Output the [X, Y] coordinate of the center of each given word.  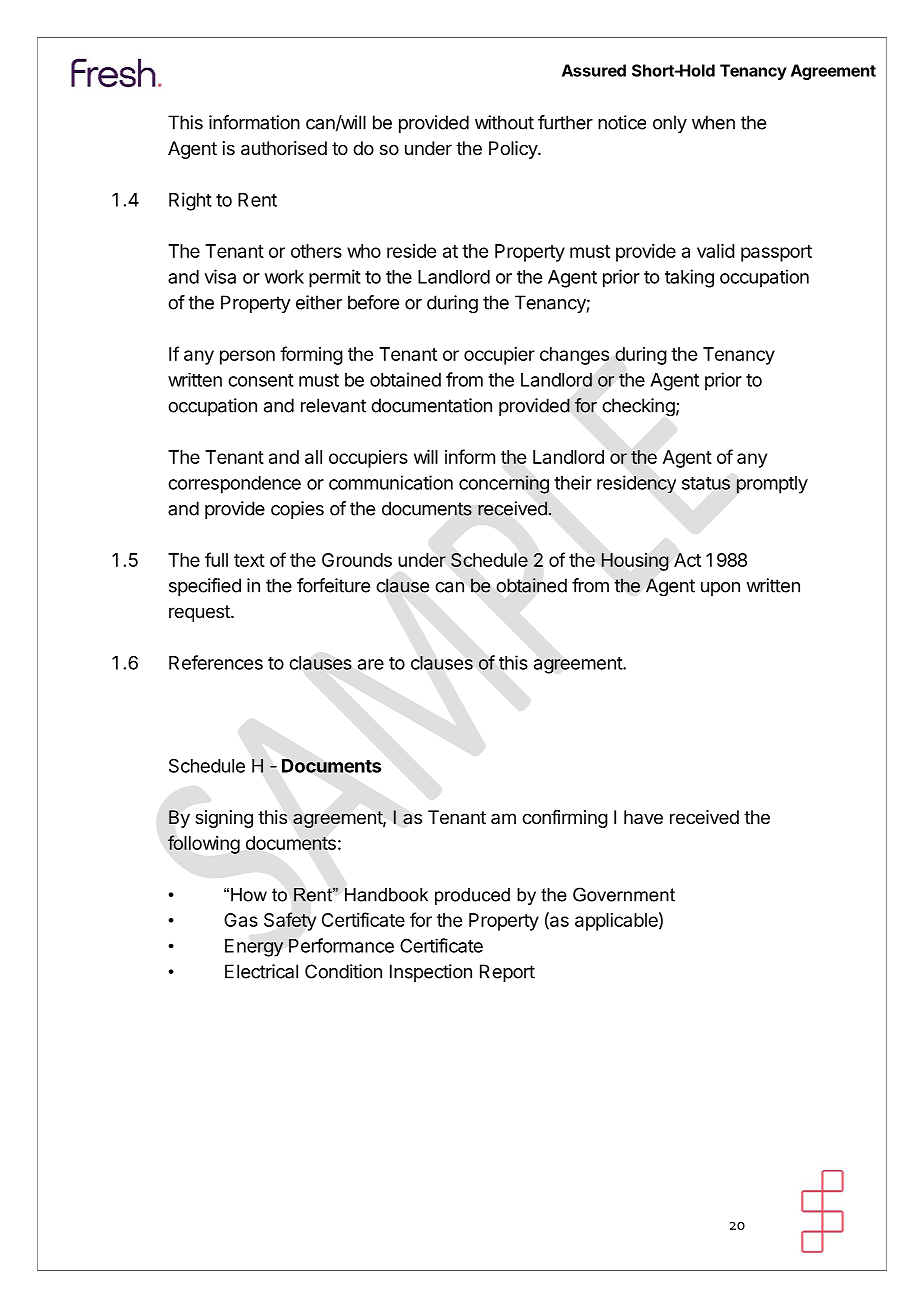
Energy [254, 948]
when [713, 122]
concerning [504, 484]
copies [297, 510]
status [706, 483]
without [504, 122]
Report [507, 973]
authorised [284, 148]
